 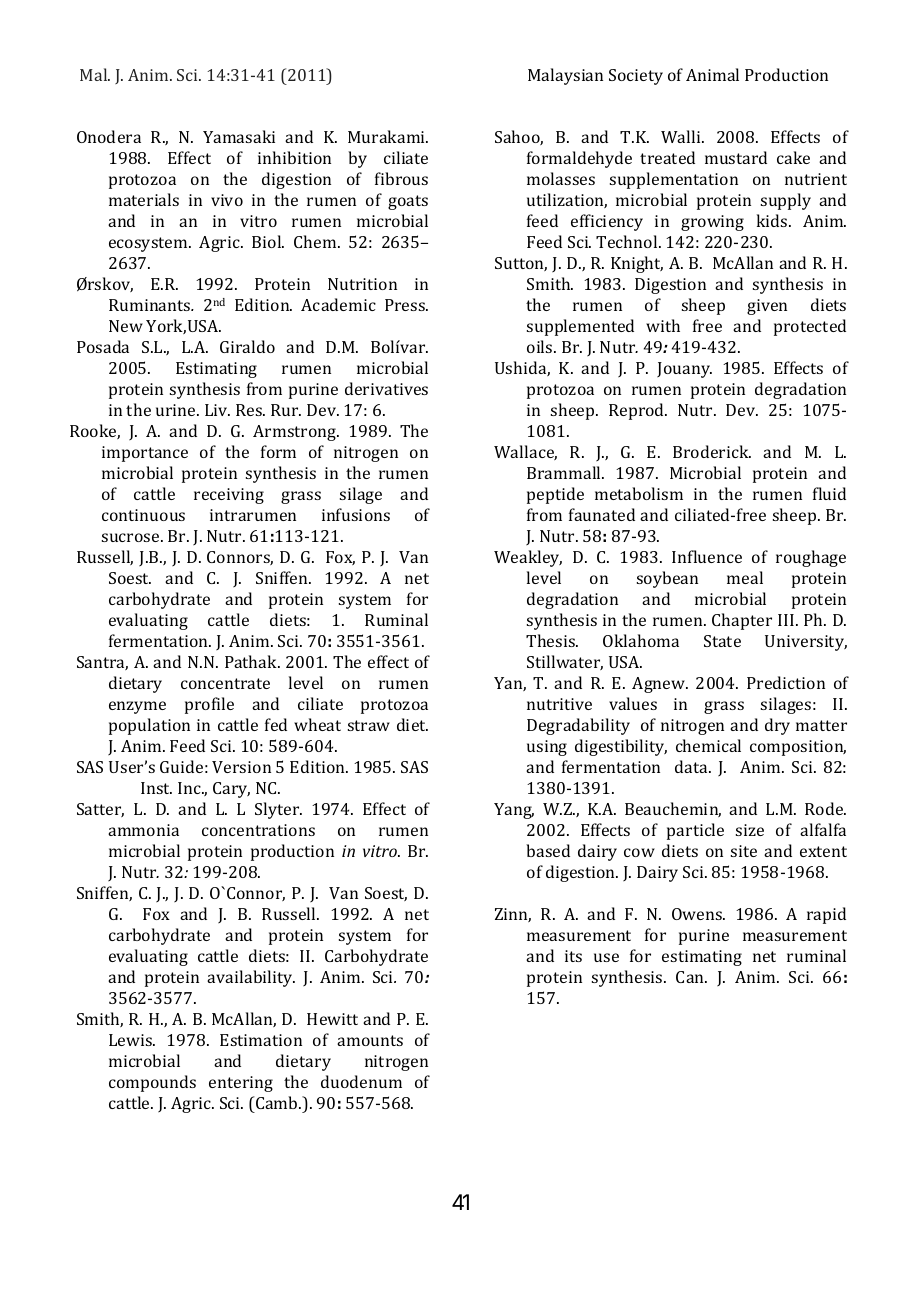 I want to click on duodenum, so click(x=361, y=1081).
